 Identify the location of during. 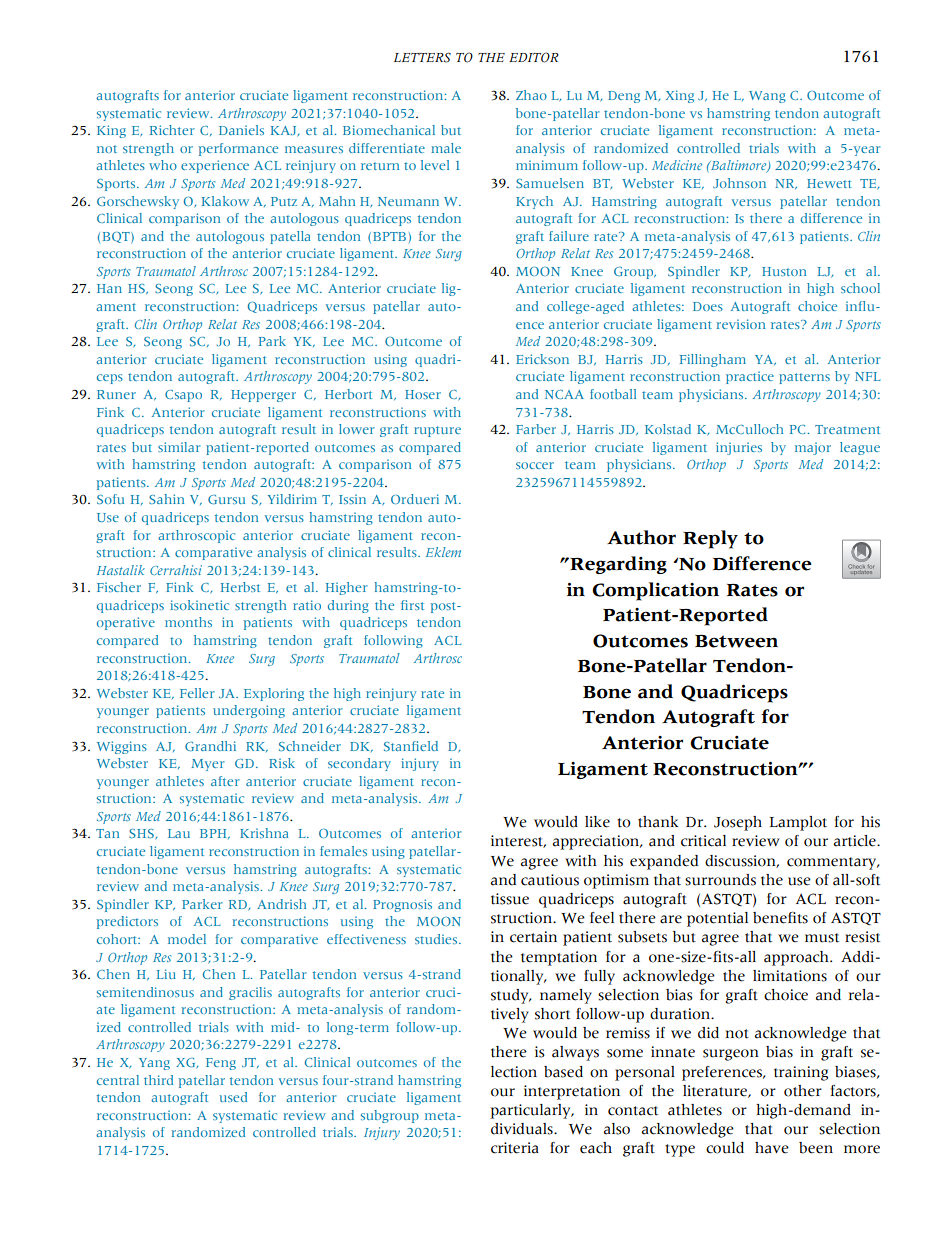
(348, 606).
